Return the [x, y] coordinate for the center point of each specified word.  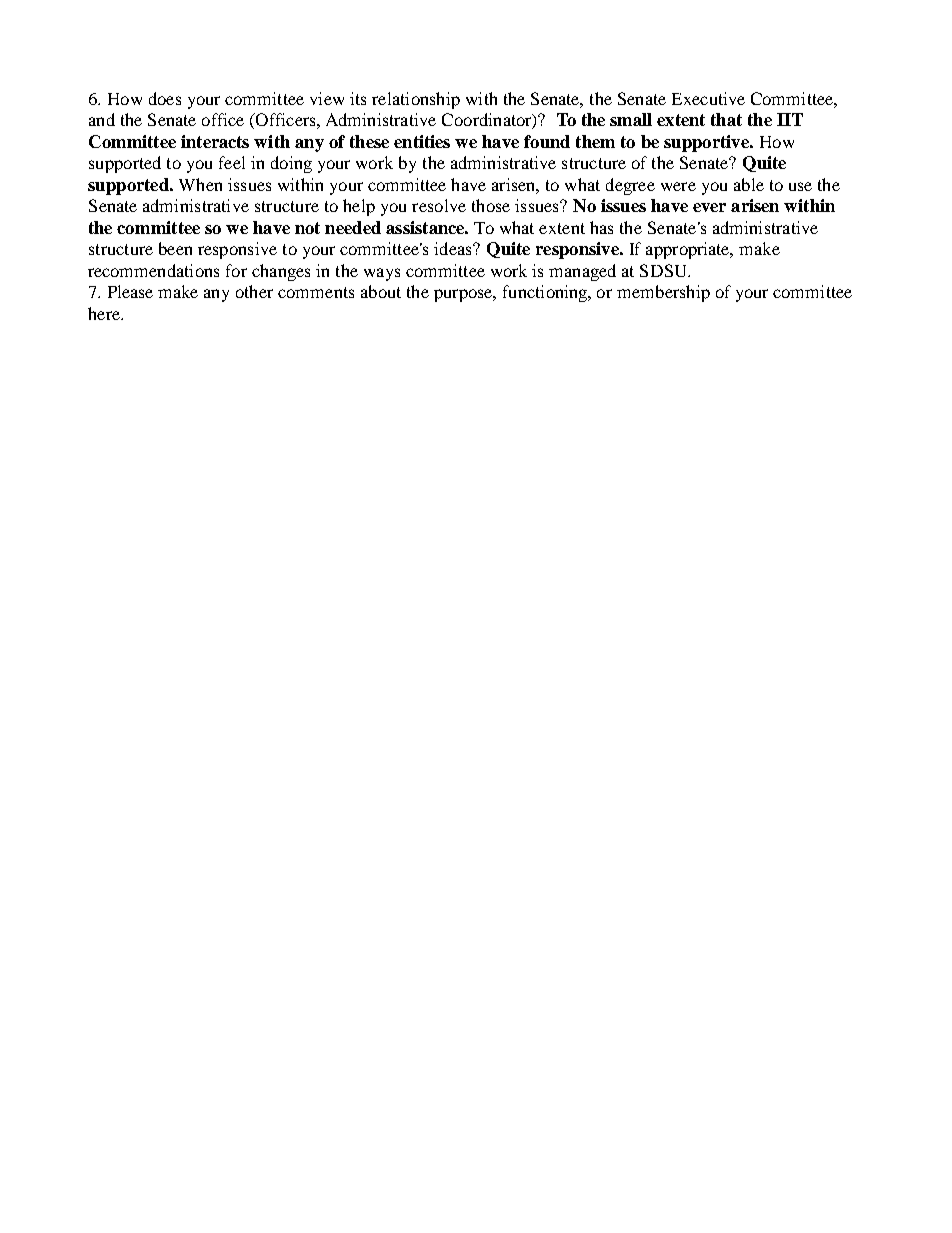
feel [232, 162]
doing [291, 164]
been [175, 248]
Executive [708, 98]
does [165, 98]
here [105, 313]
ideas [454, 248]
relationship [416, 100]
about [381, 291]
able [749, 184]
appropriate [689, 250]
